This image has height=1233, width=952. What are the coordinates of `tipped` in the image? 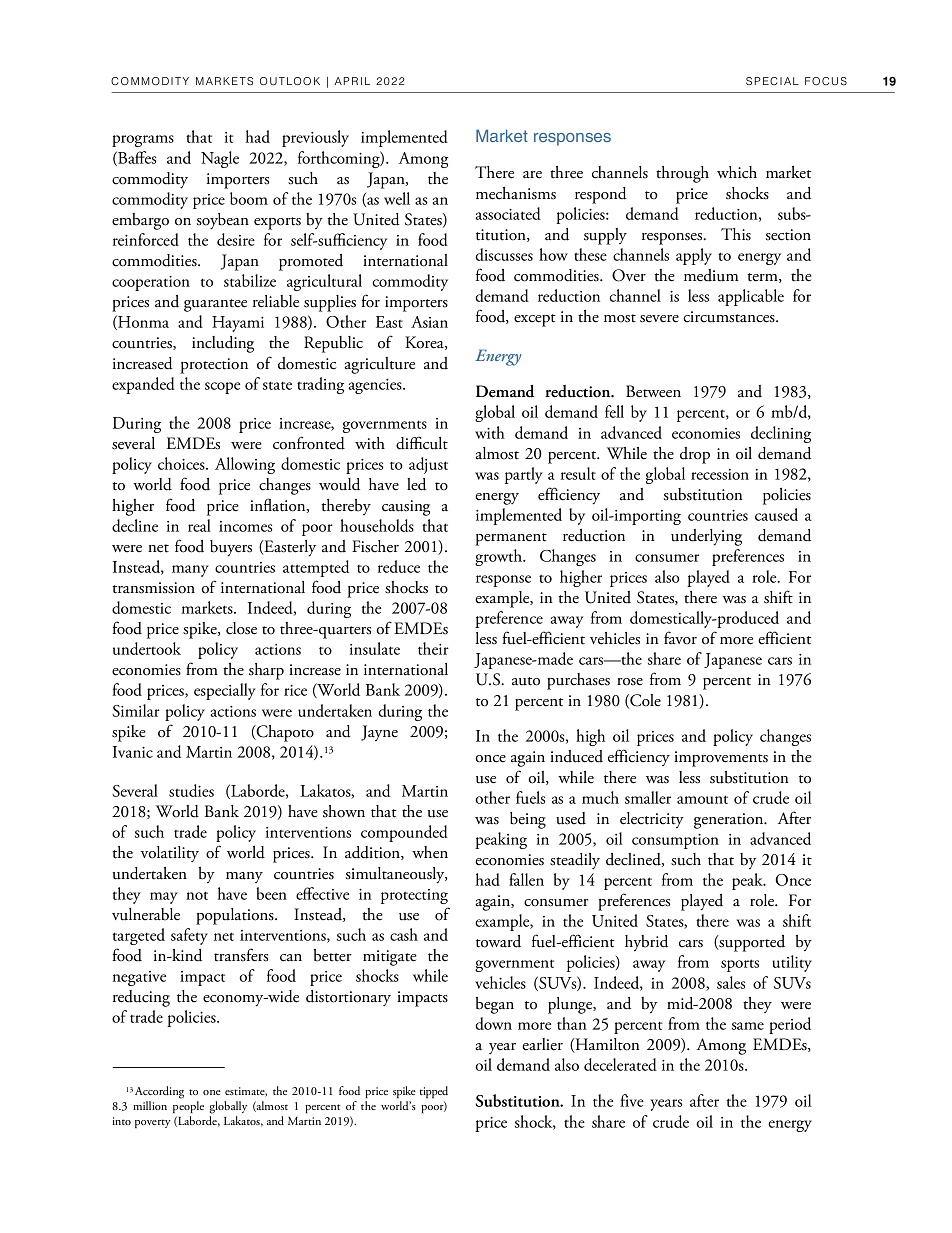 It's located at (434, 1092).
